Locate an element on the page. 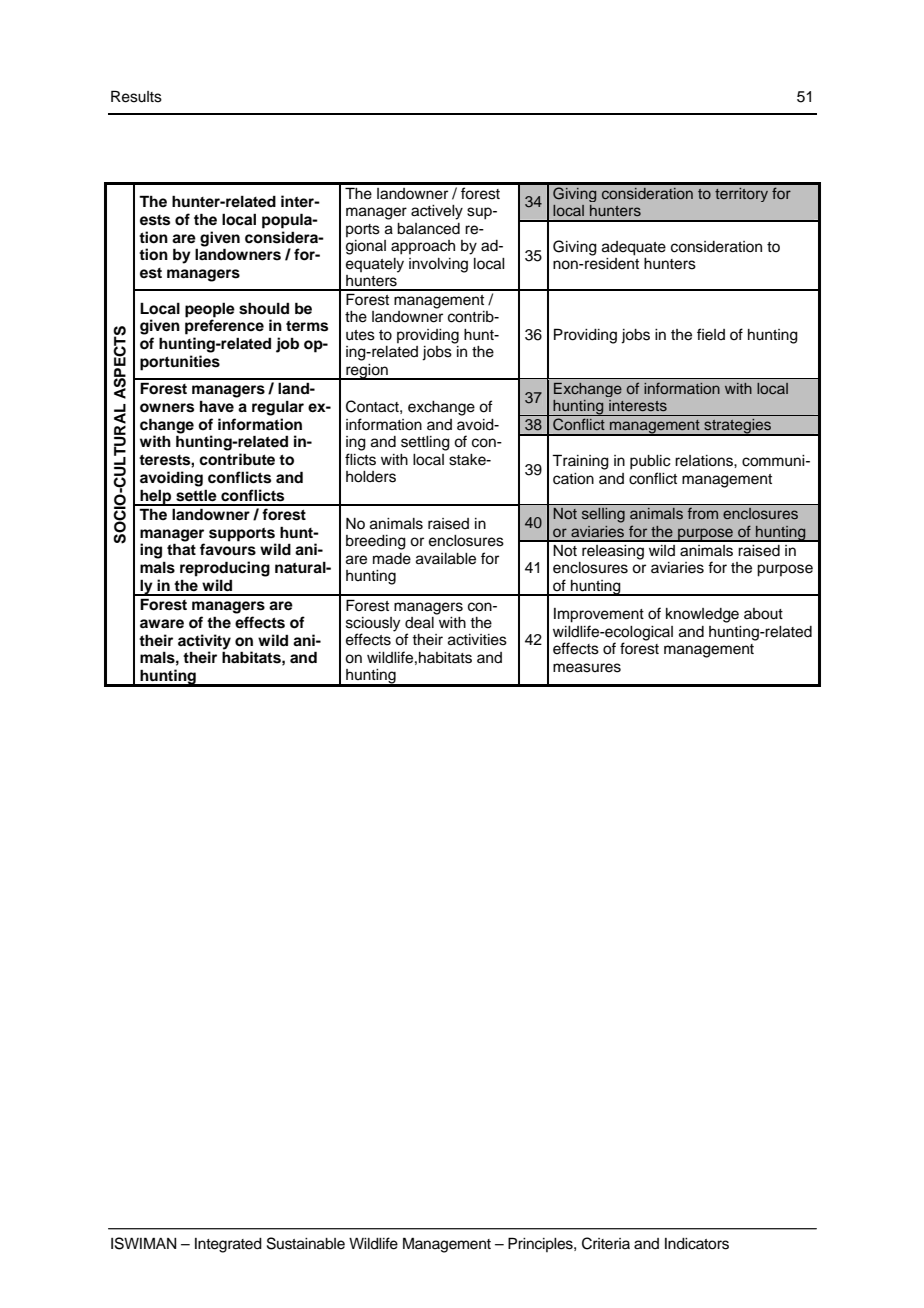 This document has height=1308, width=924. actively is located at coordinates (437, 212).
